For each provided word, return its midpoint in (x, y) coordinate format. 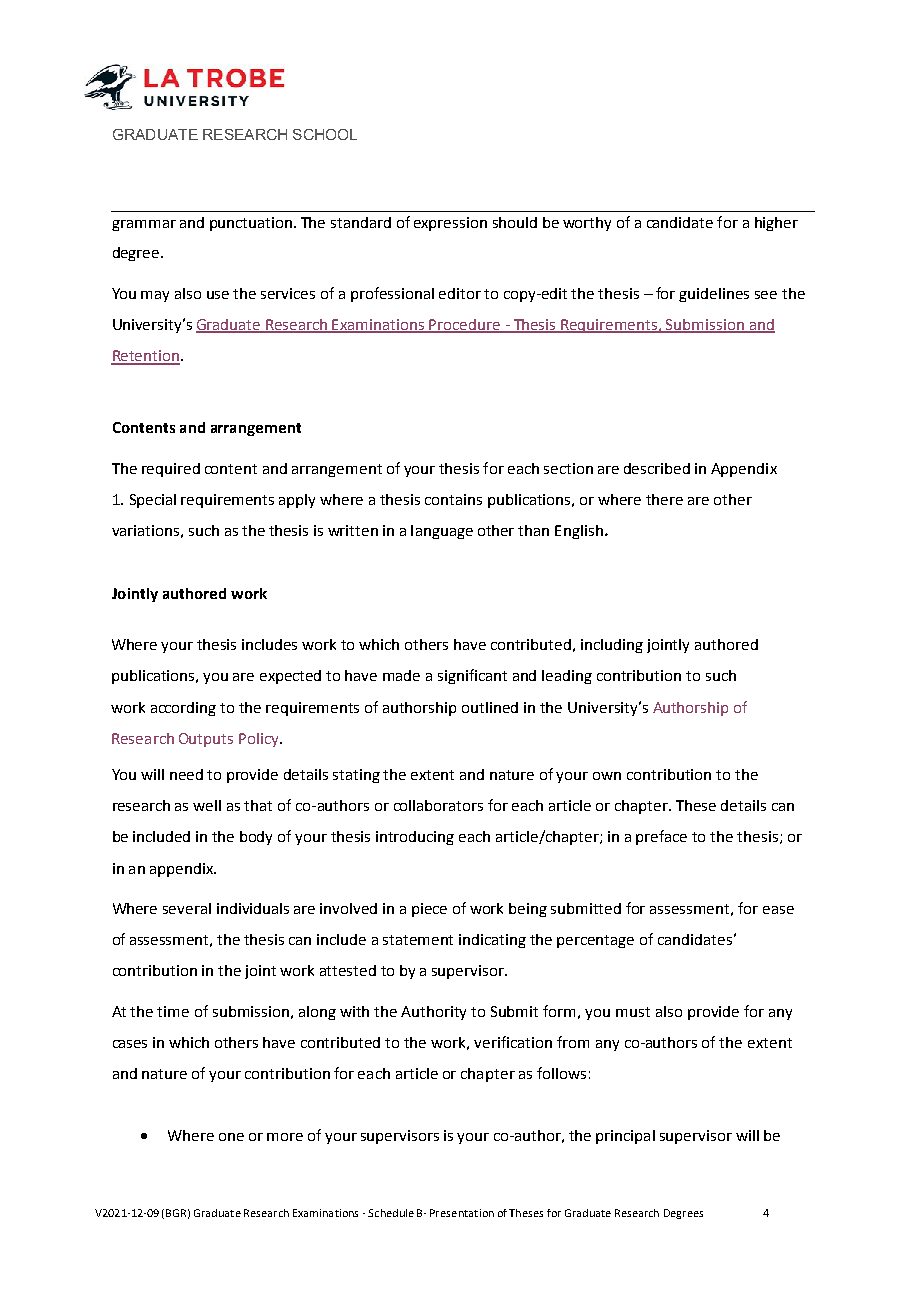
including (612, 646)
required (171, 470)
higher (776, 224)
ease (778, 910)
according (183, 709)
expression (450, 224)
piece (429, 910)
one (231, 1137)
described (657, 468)
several (187, 908)
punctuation (252, 224)
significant (472, 676)
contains (453, 499)
